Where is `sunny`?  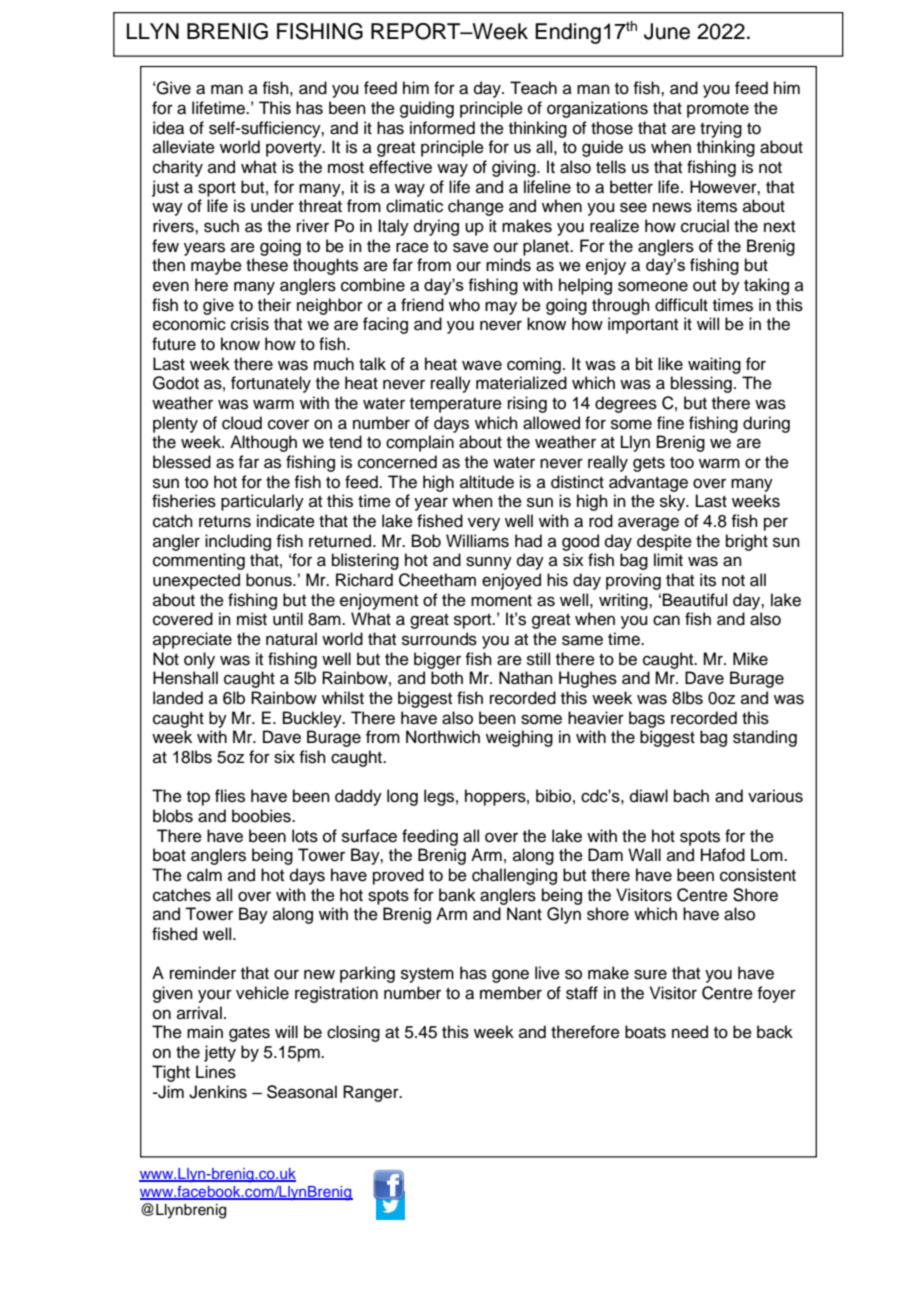
sunny is located at coordinates (489, 563).
